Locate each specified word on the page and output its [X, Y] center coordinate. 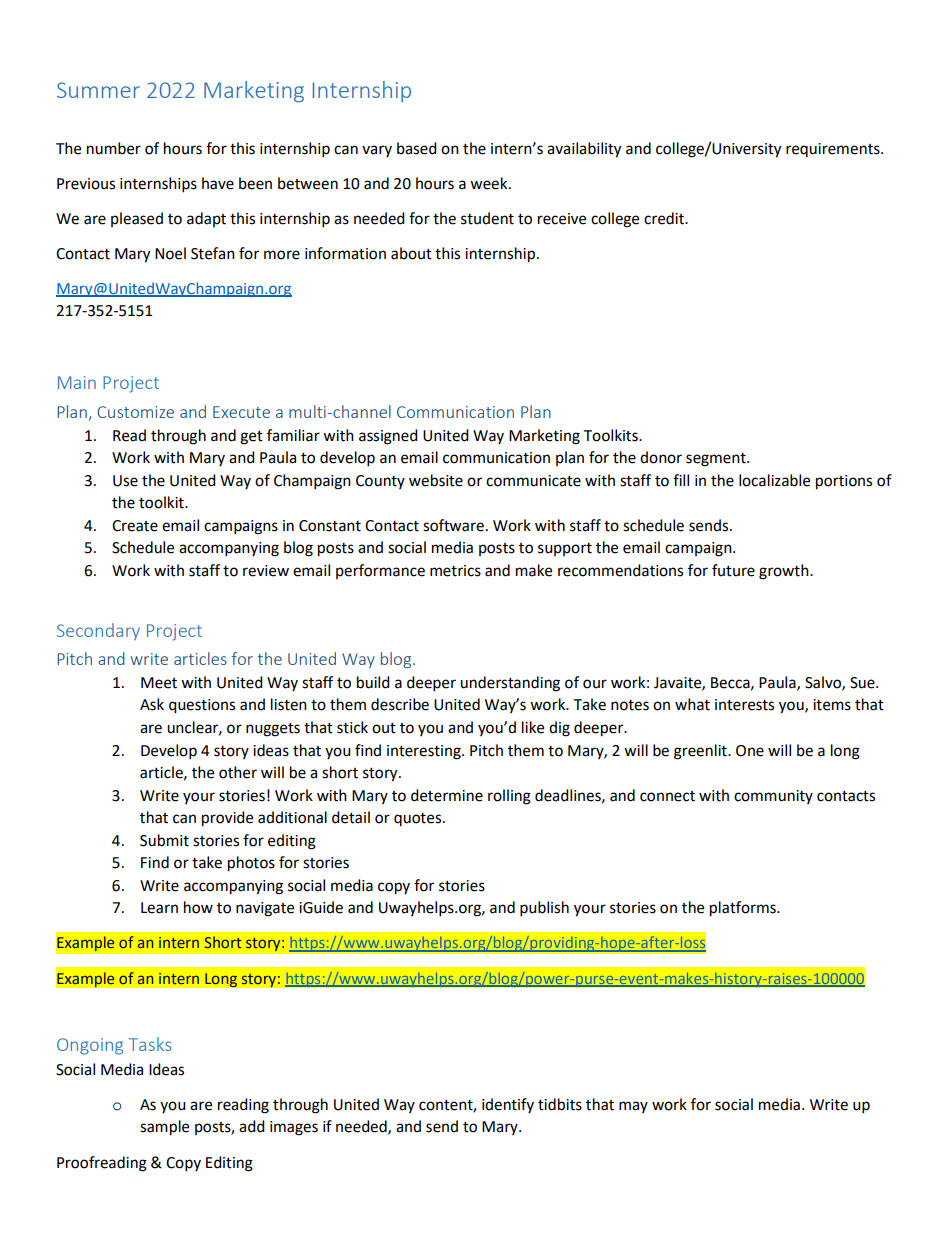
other [238, 772]
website [436, 480]
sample [164, 1128]
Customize [135, 412]
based [417, 148]
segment [717, 460]
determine [447, 795]
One [750, 751]
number [114, 148]
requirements [834, 150]
